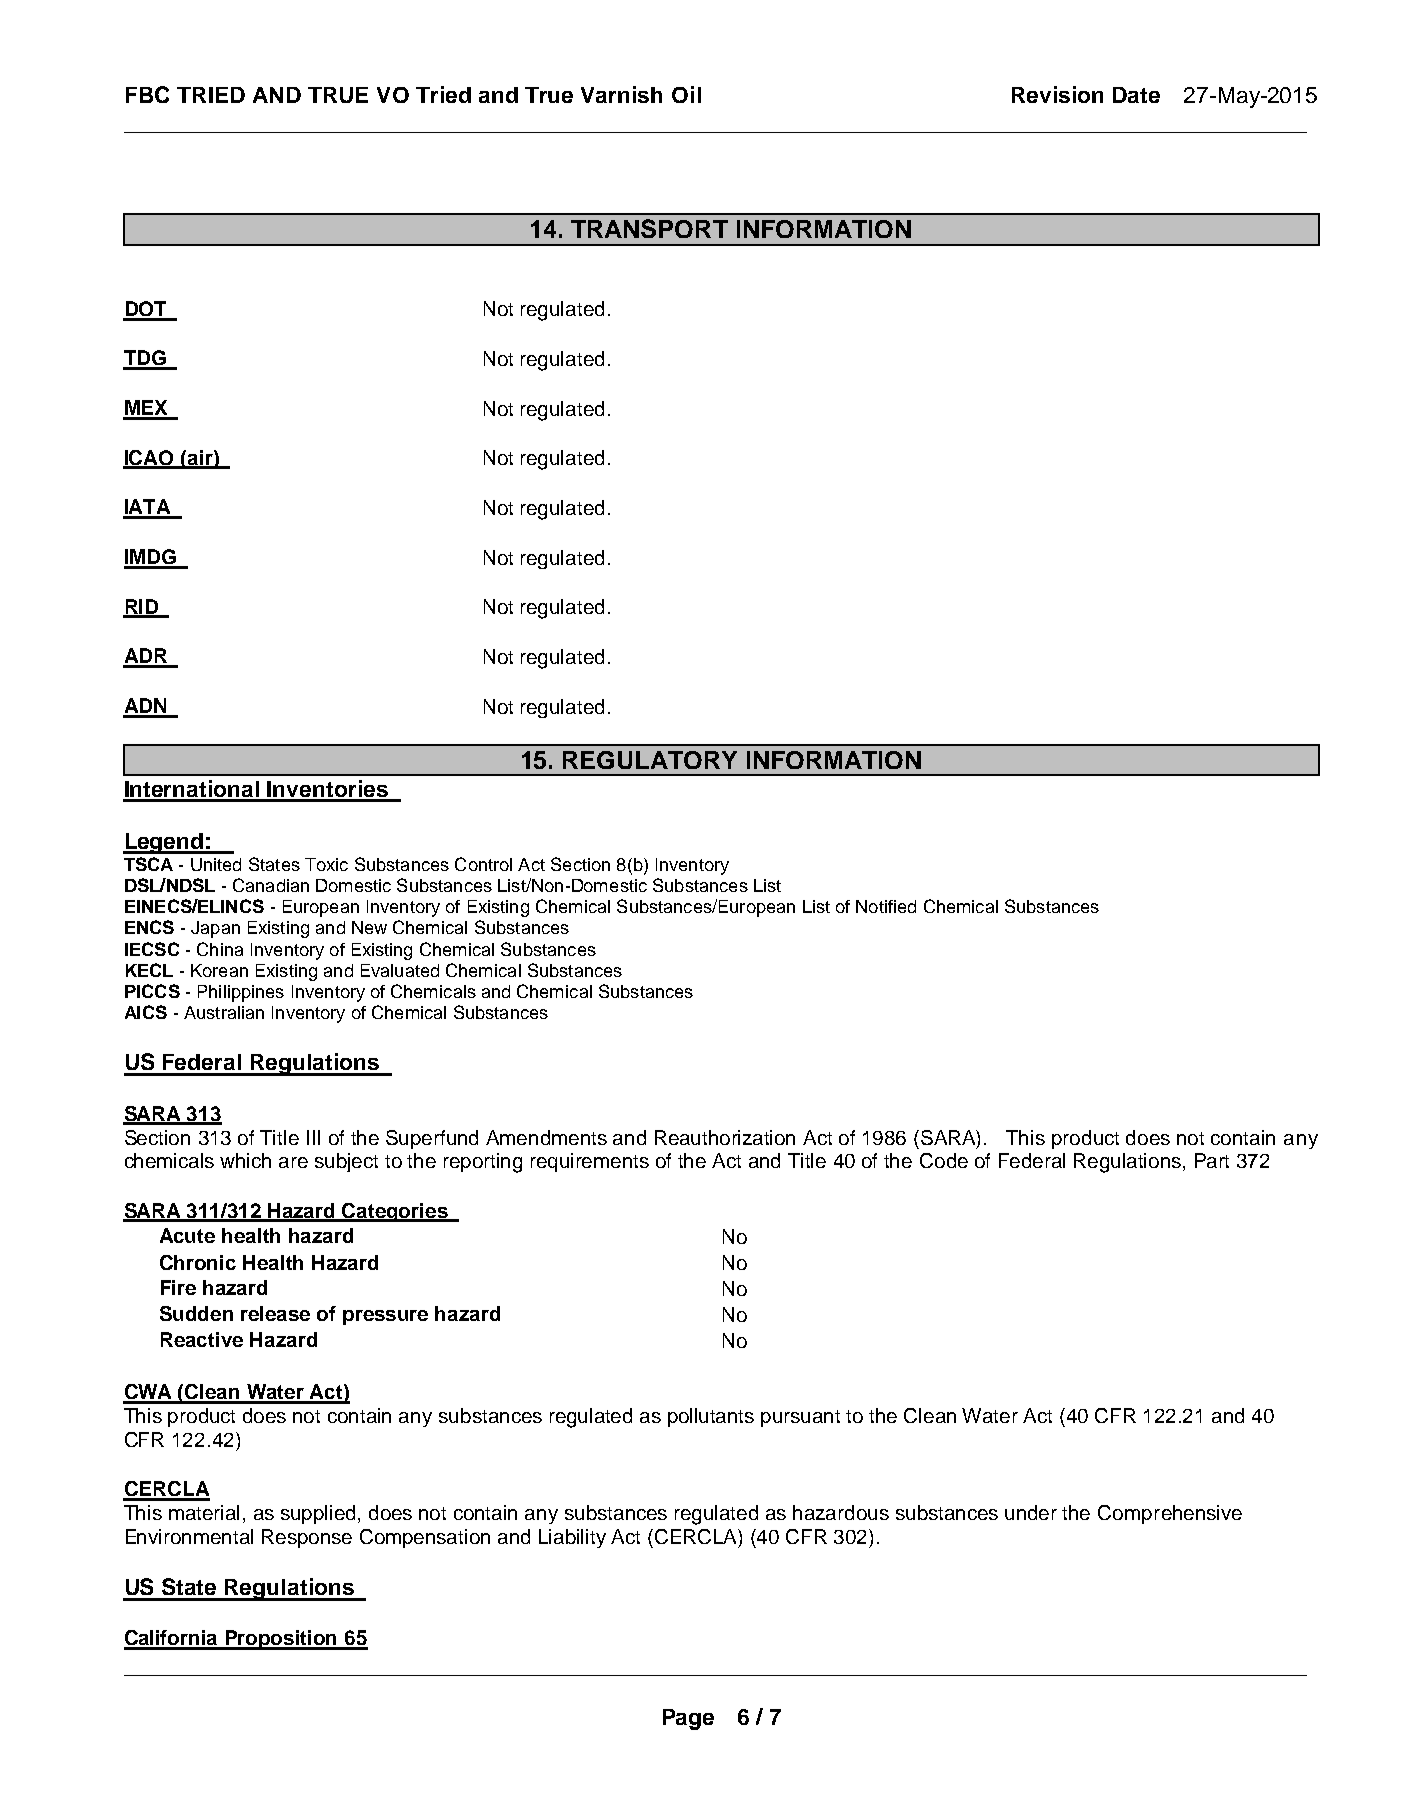 The image size is (1401, 1813). I want to click on Code, so click(944, 1160).
